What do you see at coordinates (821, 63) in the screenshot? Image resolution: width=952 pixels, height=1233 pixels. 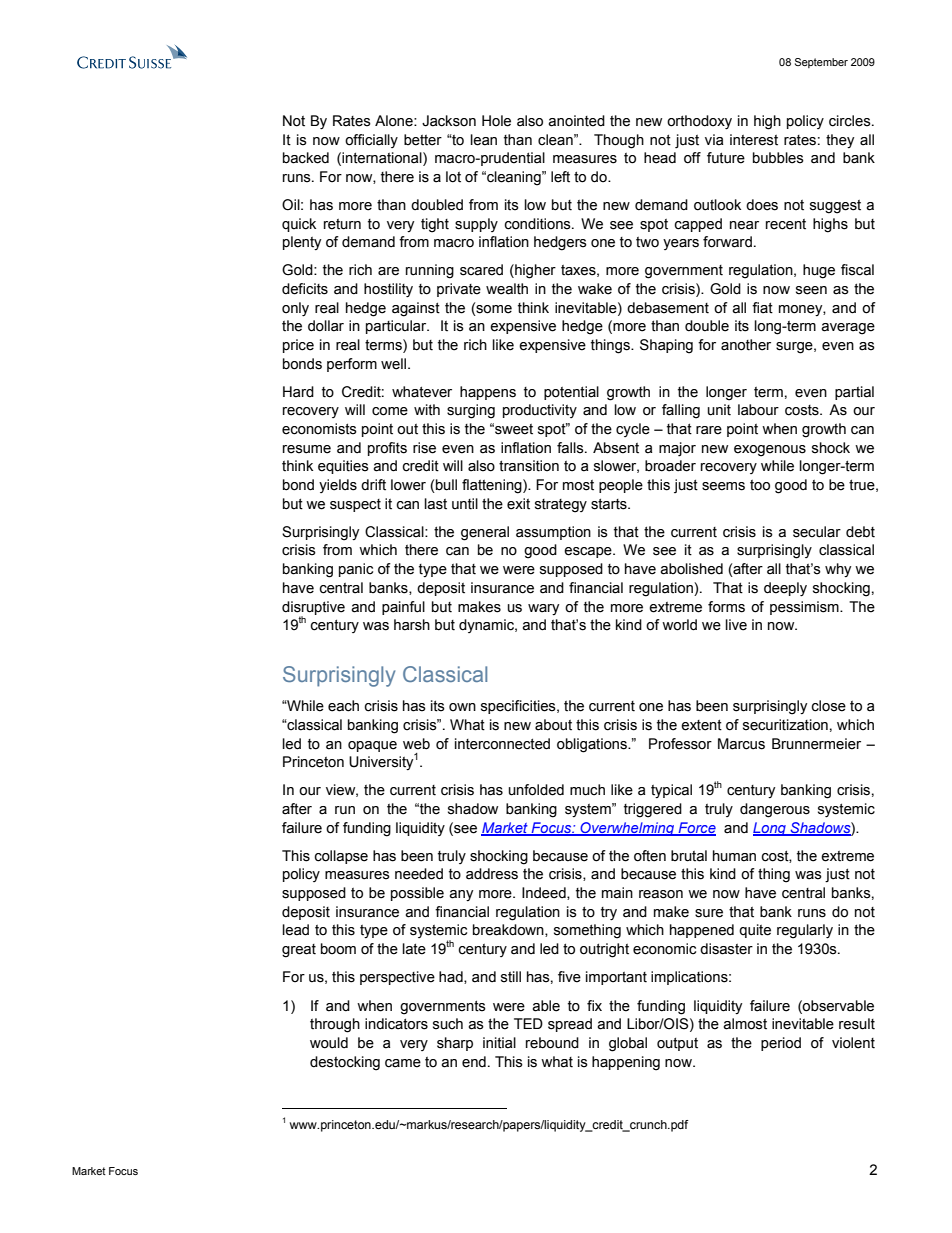 I see `September` at bounding box center [821, 63].
